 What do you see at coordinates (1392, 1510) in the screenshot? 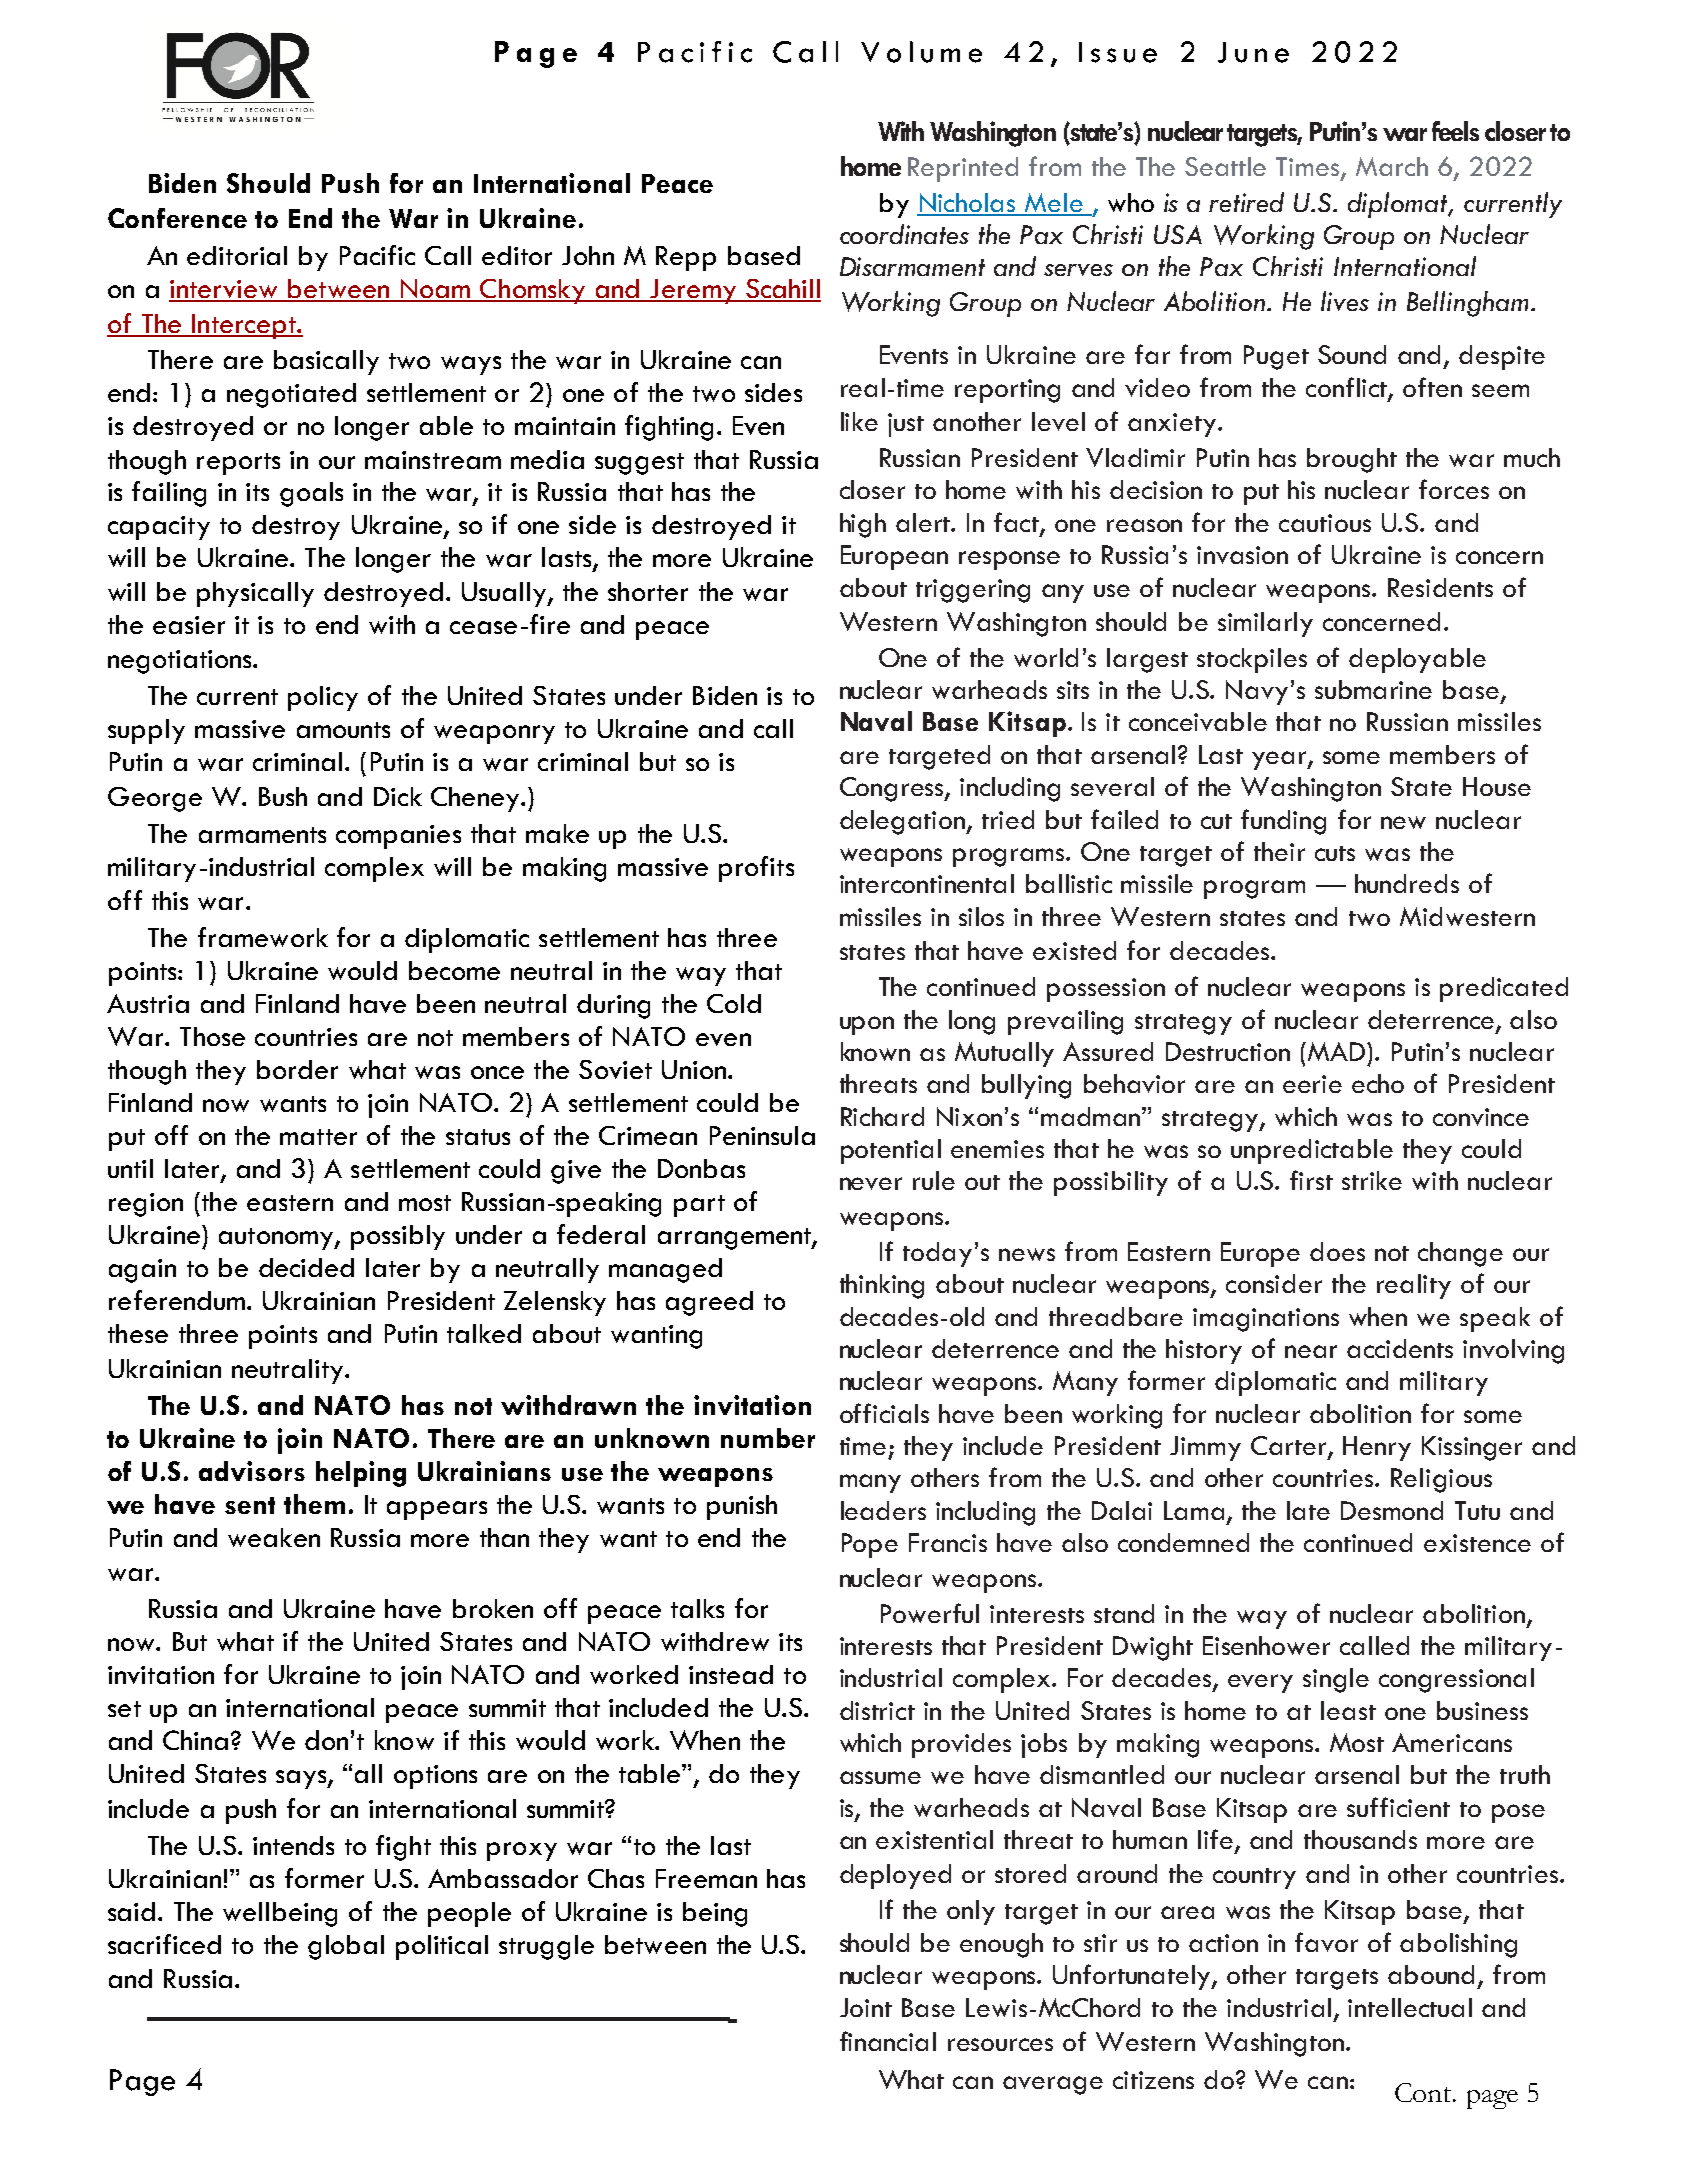
I see `Desmond` at bounding box center [1392, 1510].
